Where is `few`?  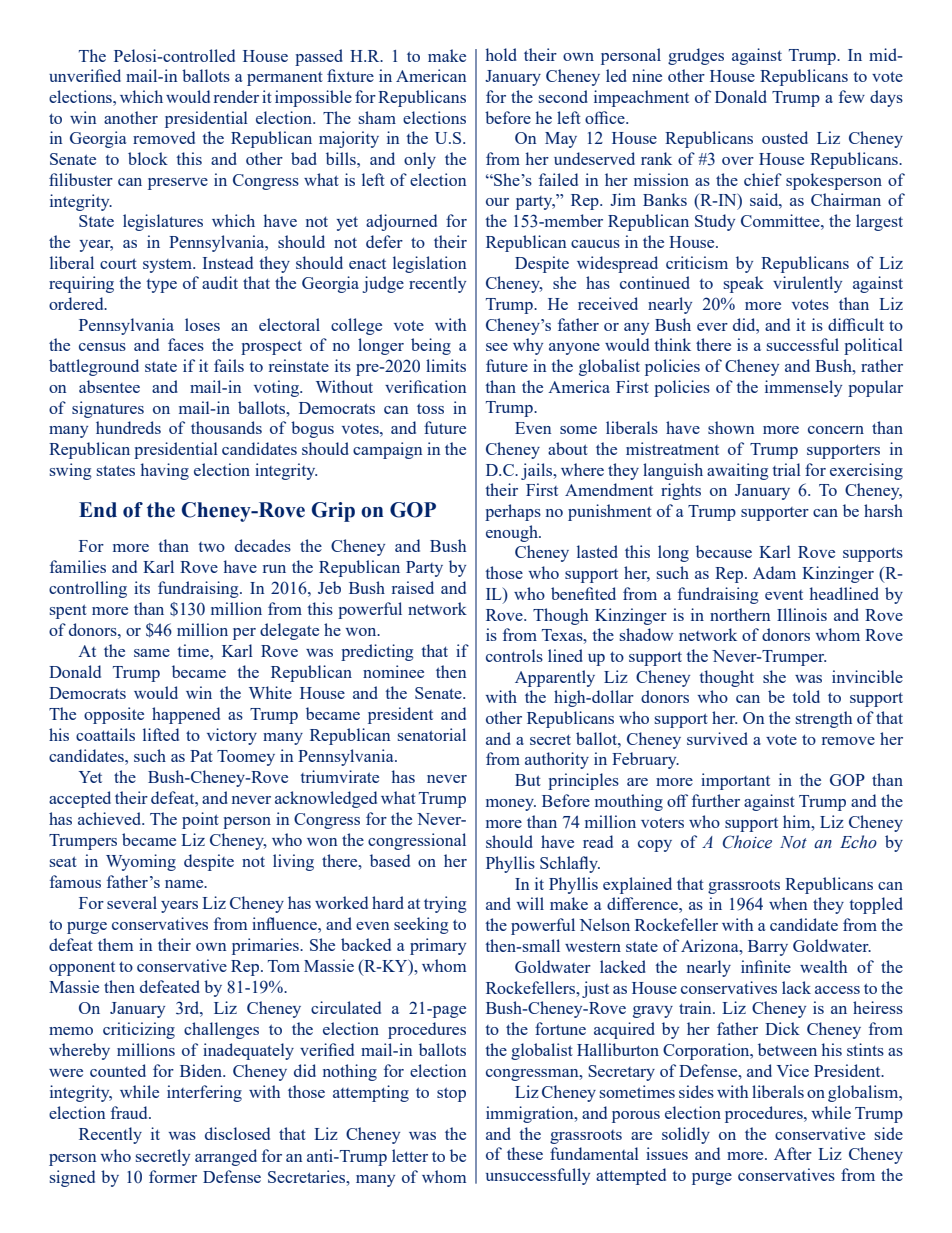 few is located at coordinates (852, 96).
